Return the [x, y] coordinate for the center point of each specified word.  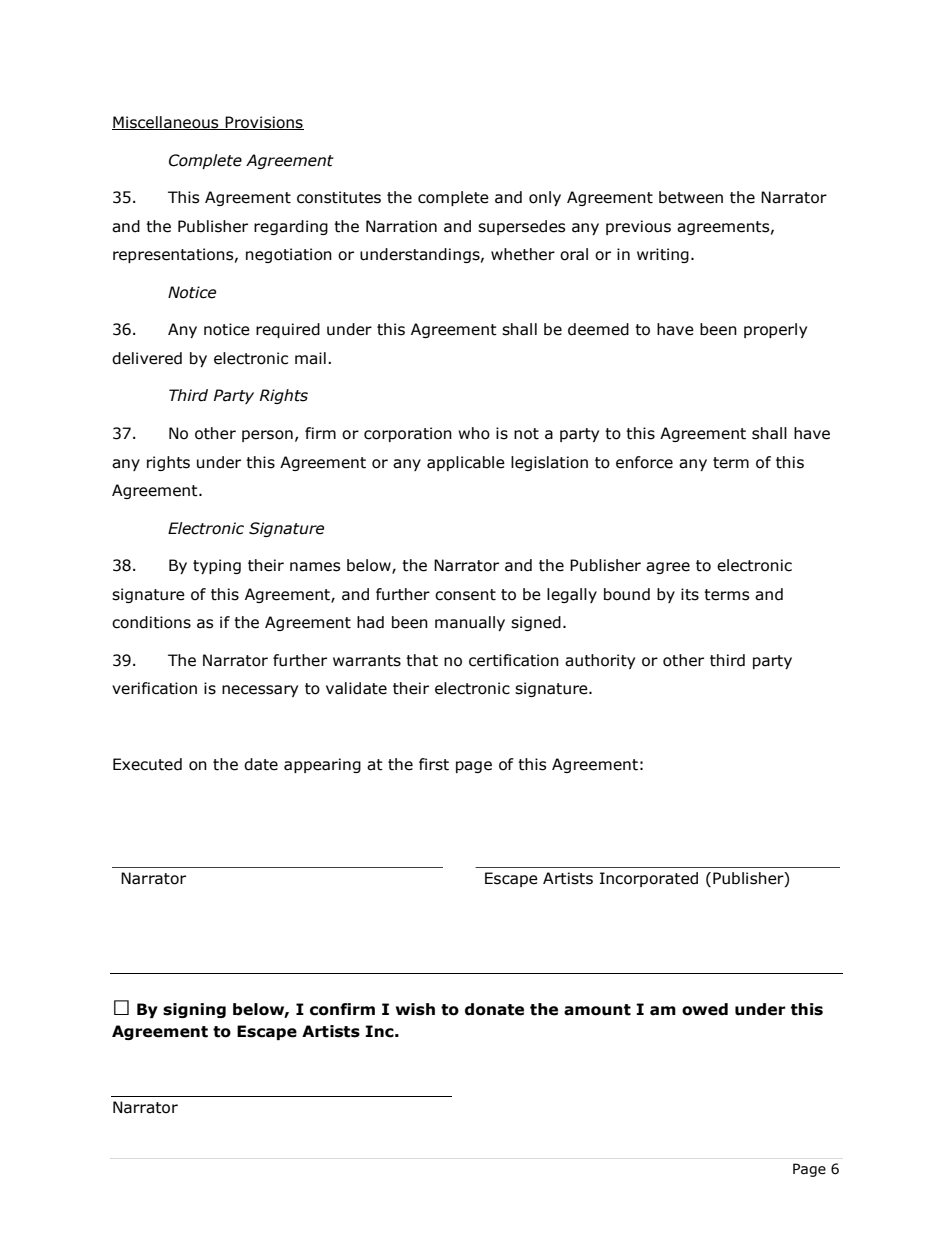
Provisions [264, 123]
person [267, 436]
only [545, 198]
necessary [260, 691]
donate [494, 1009]
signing [194, 1010]
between [691, 197]
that [422, 660]
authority [600, 661]
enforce [644, 462]
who [474, 433]
